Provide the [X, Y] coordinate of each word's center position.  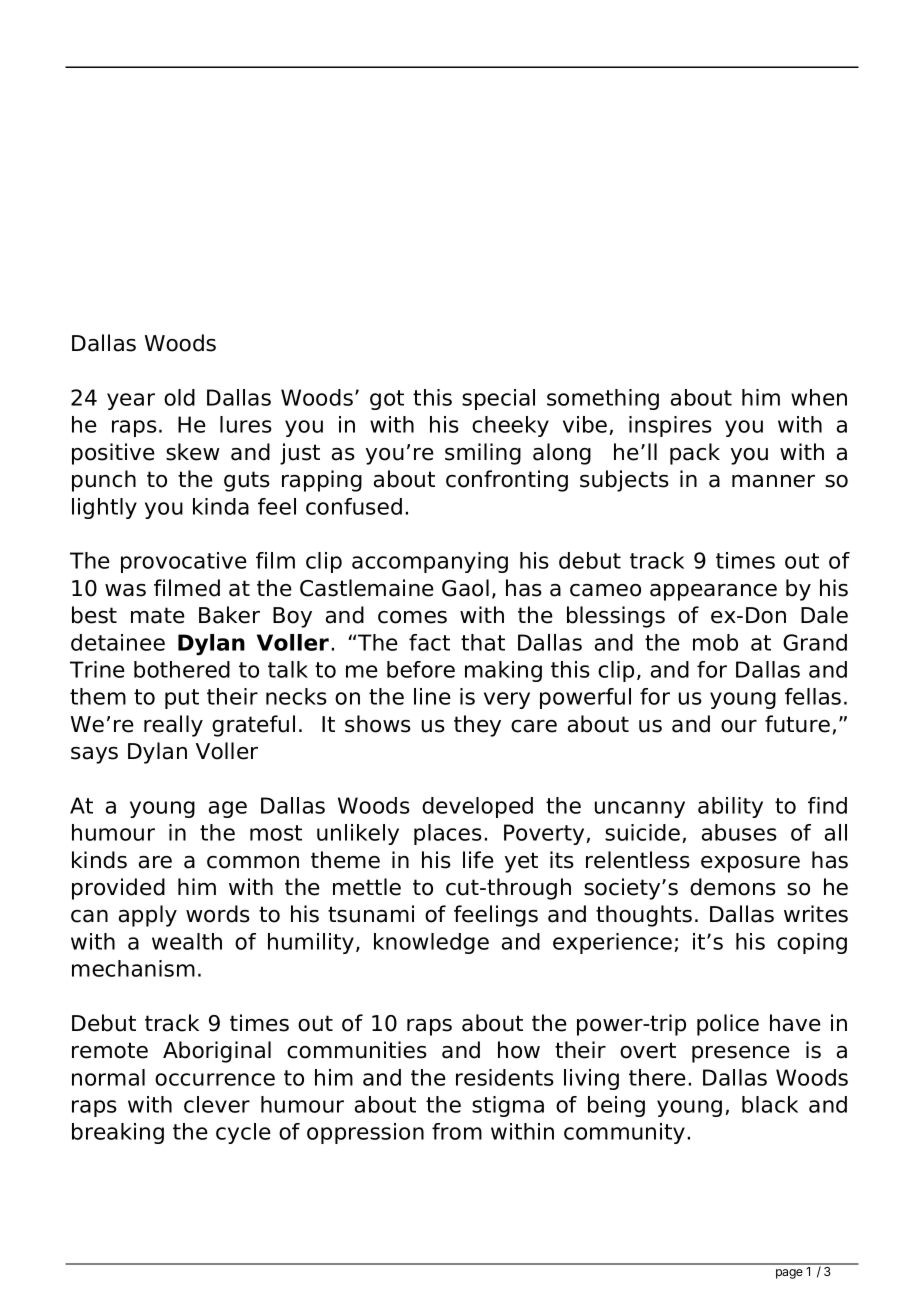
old [179, 397]
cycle [243, 1133]
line [432, 696]
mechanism [133, 968]
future [797, 724]
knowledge [431, 943]
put [182, 699]
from [457, 1131]
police [728, 1025]
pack [695, 454]
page [789, 1274]
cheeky [510, 426]
